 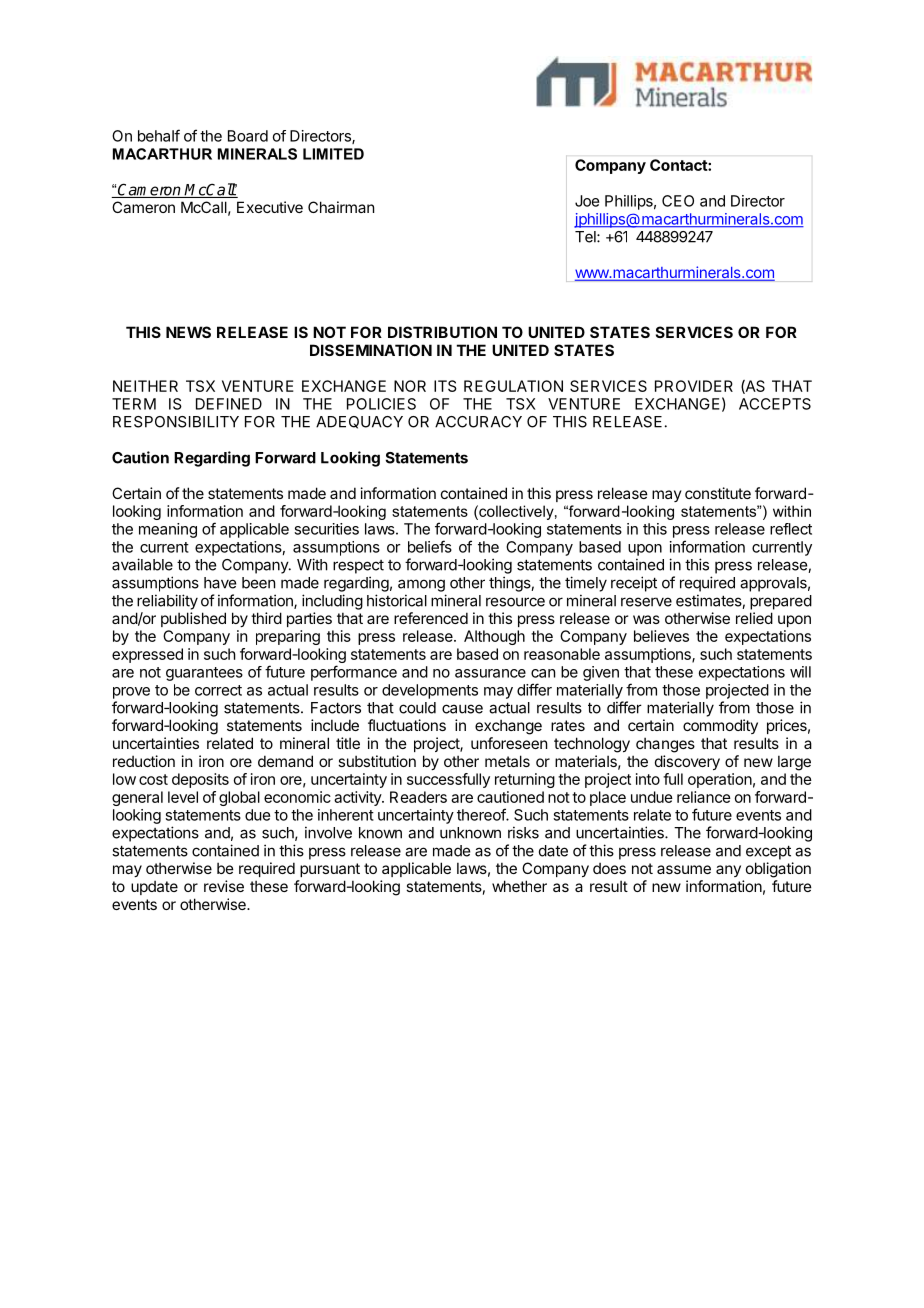 What do you see at coordinates (248, 136) in the screenshot?
I see `Board` at bounding box center [248, 136].
